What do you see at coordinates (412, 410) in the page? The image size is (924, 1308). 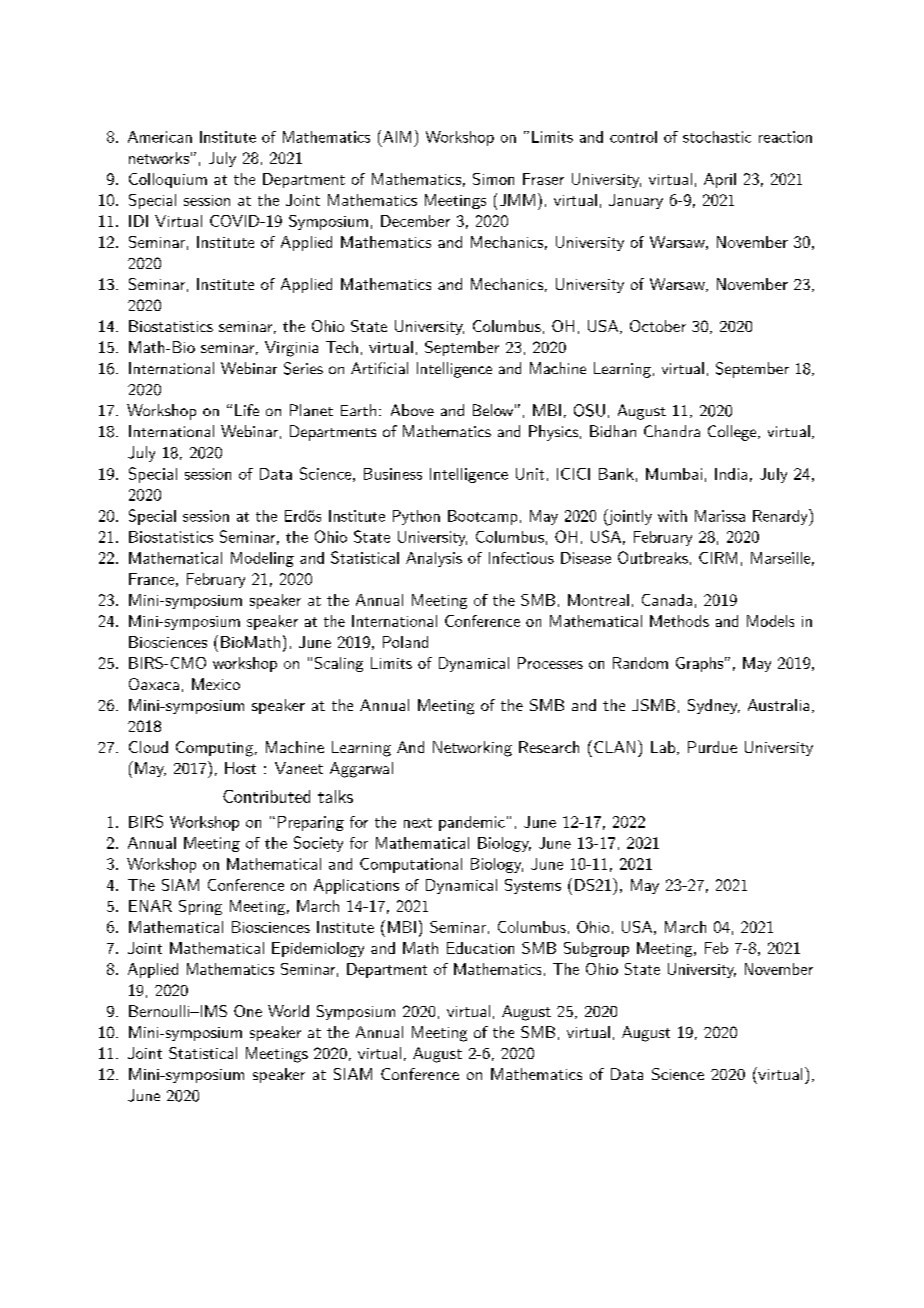 I see `Above` at bounding box center [412, 410].
